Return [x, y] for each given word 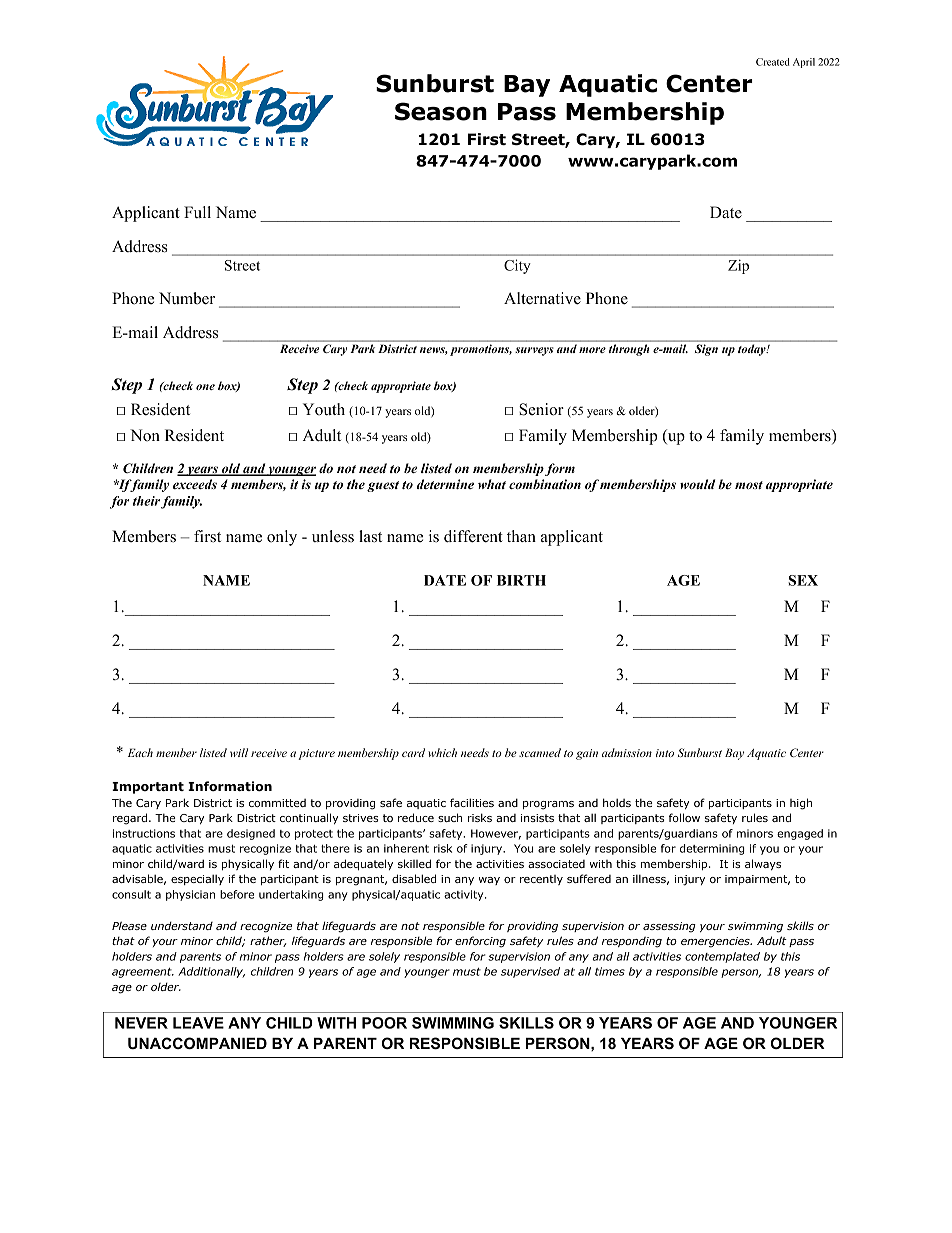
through [629, 350]
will [239, 752]
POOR [384, 1023]
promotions [481, 350]
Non [145, 435]
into [665, 753]
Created [773, 62]
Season [441, 111]
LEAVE [198, 1023]
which [442, 752]
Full [197, 212]
